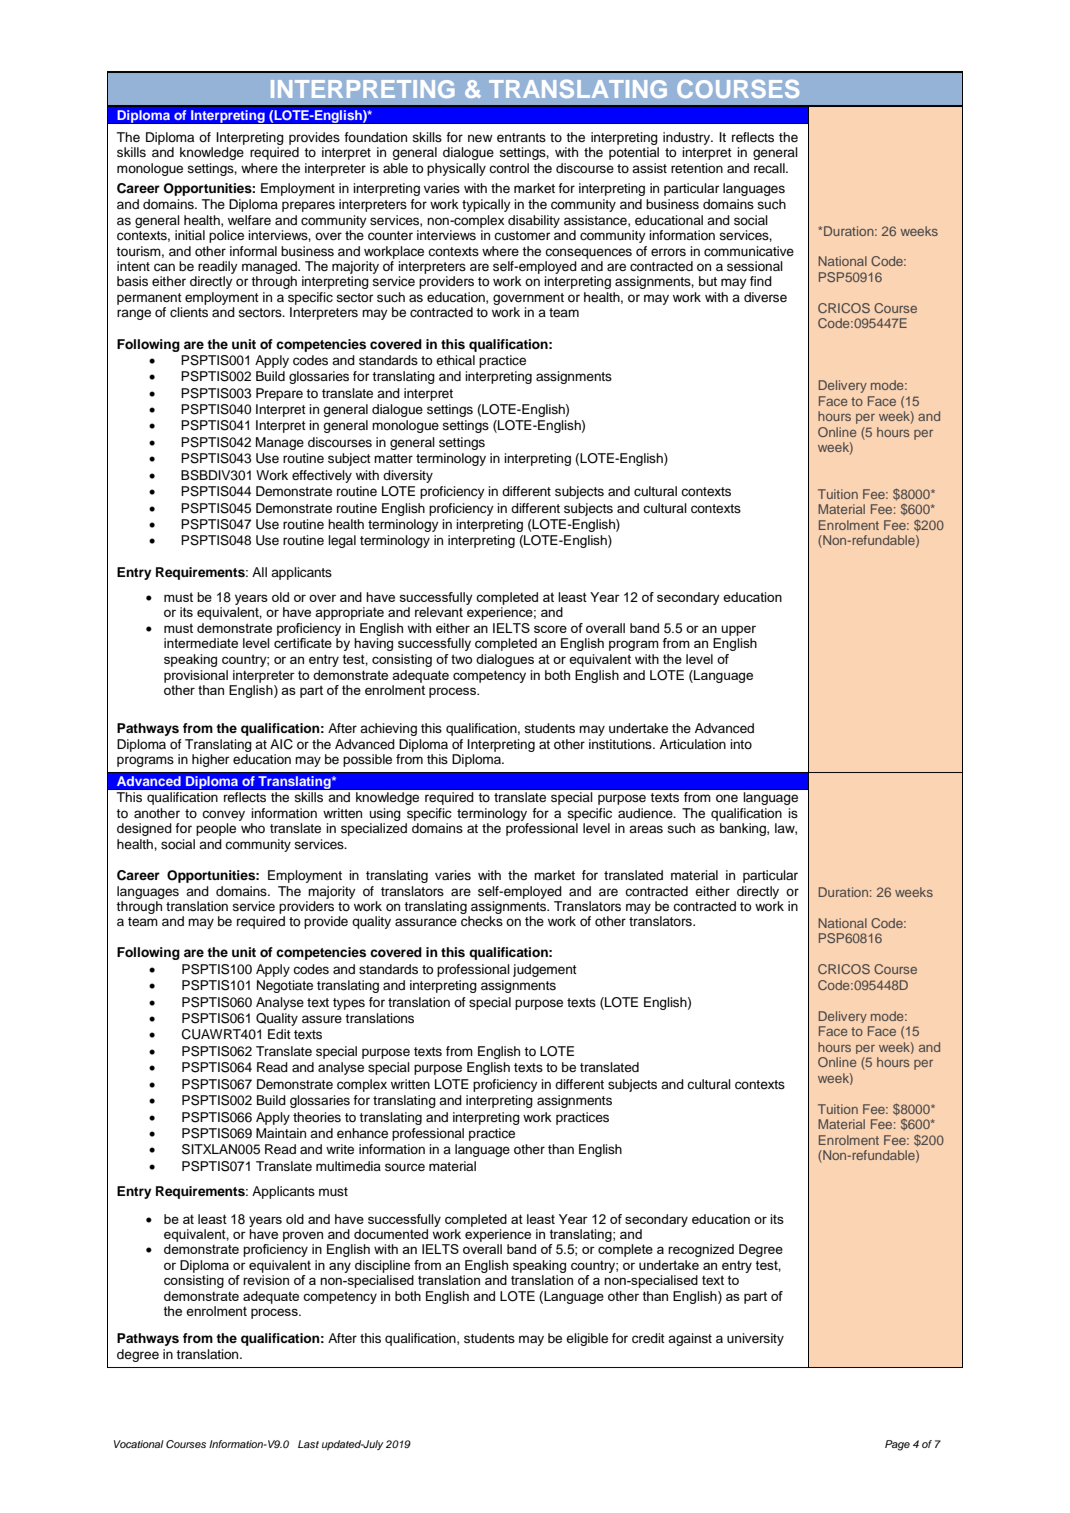 Image resolution: width=1070 pixels, height=1513 pixels. I want to click on eligible, so click(587, 1339).
